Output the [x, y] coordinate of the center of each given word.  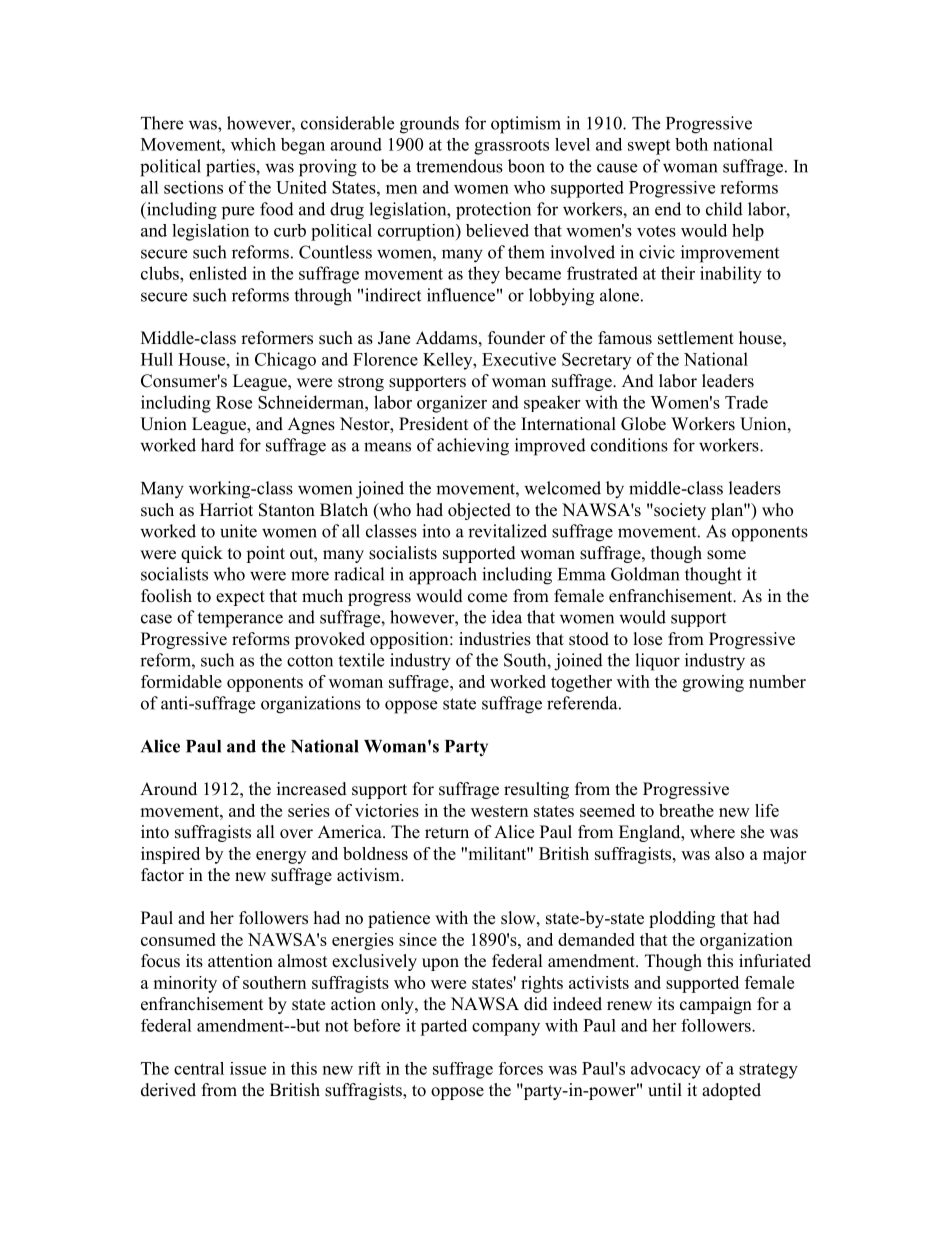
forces [521, 1068]
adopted [731, 1091]
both [691, 144]
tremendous [459, 166]
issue [248, 1068]
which [253, 144]
